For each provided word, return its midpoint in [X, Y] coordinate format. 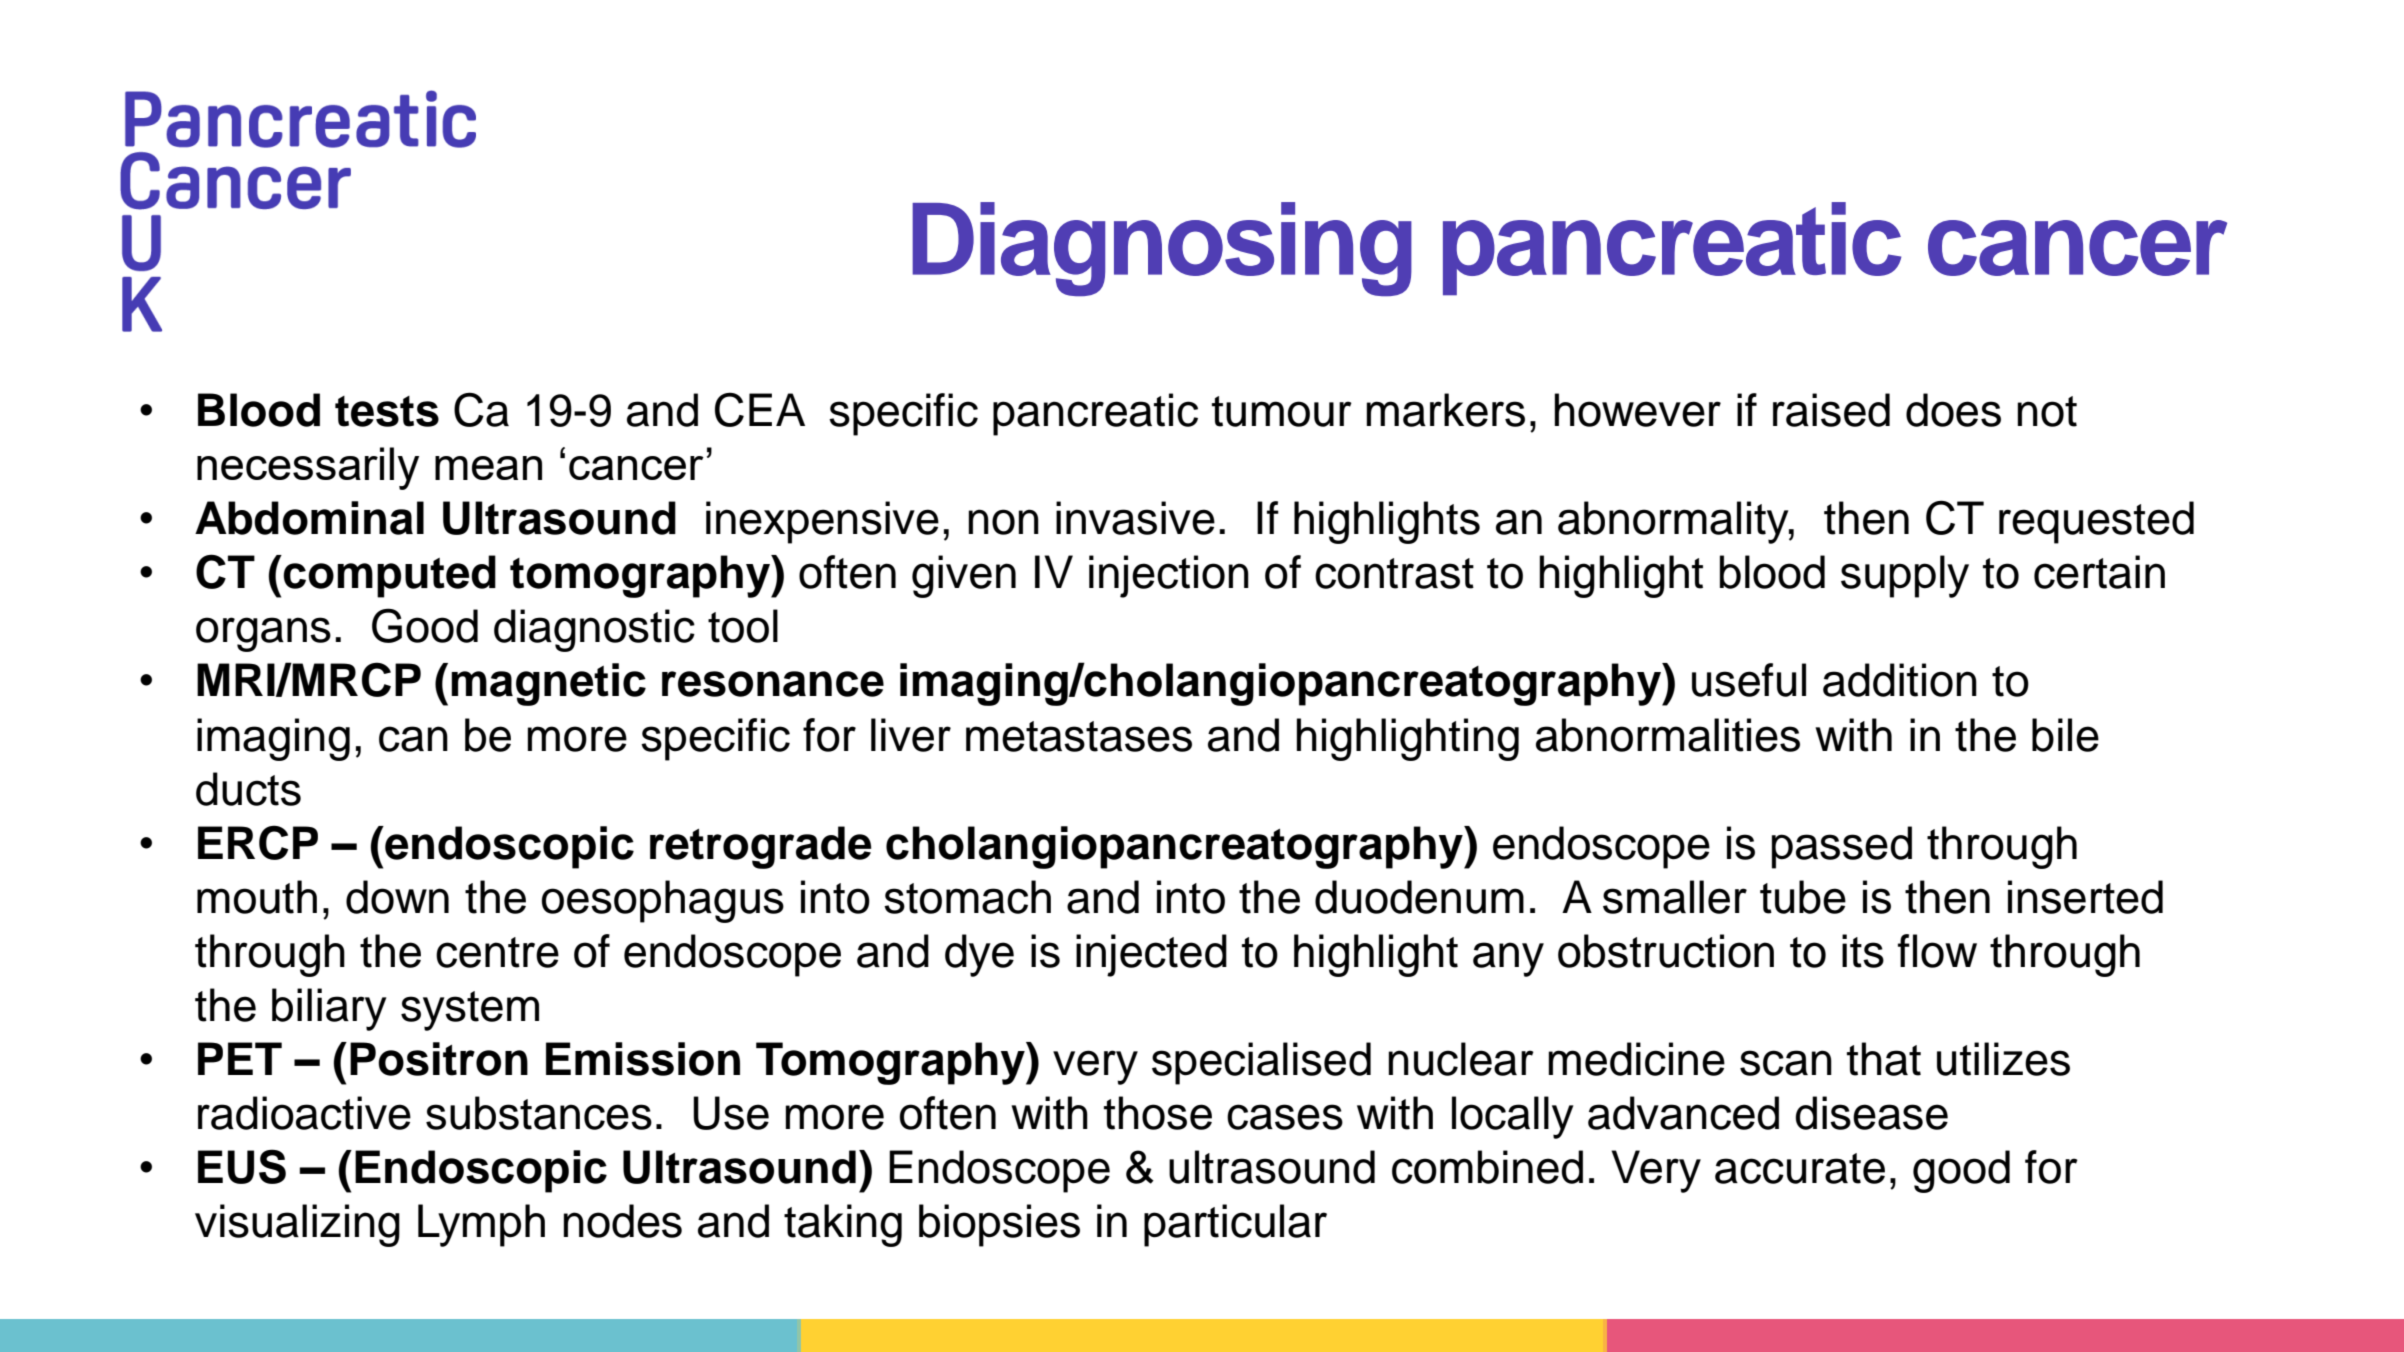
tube [1803, 897]
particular [1235, 1225]
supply [1905, 576]
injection [1169, 576]
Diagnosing [1162, 249]
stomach [967, 897]
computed [389, 576]
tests [387, 411]
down [397, 897]
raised [1831, 410]
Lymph [481, 1225]
